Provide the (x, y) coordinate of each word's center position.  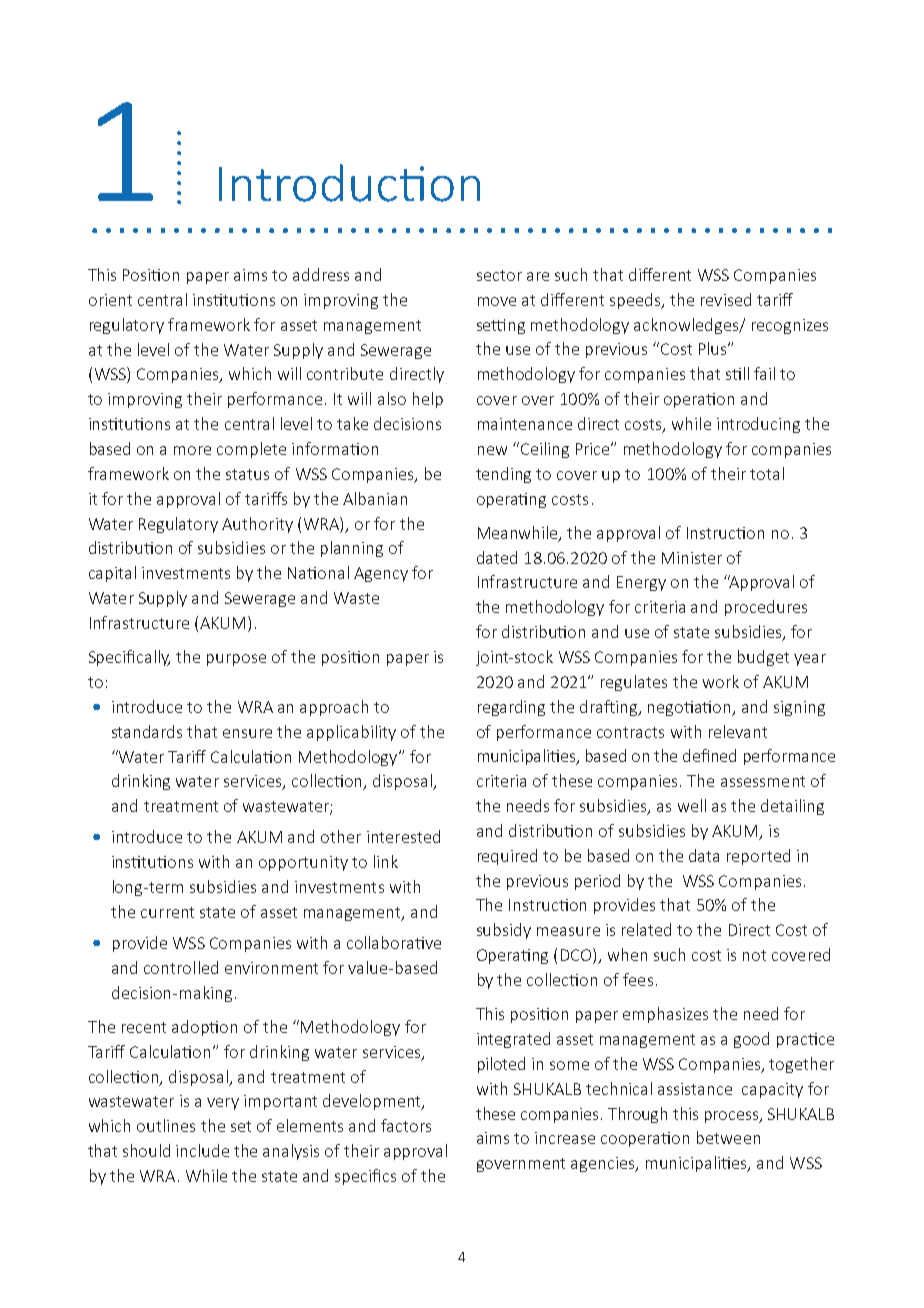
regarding (511, 708)
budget (763, 658)
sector (499, 275)
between (728, 1137)
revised (726, 299)
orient (110, 300)
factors (406, 1125)
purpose (236, 660)
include (202, 1150)
